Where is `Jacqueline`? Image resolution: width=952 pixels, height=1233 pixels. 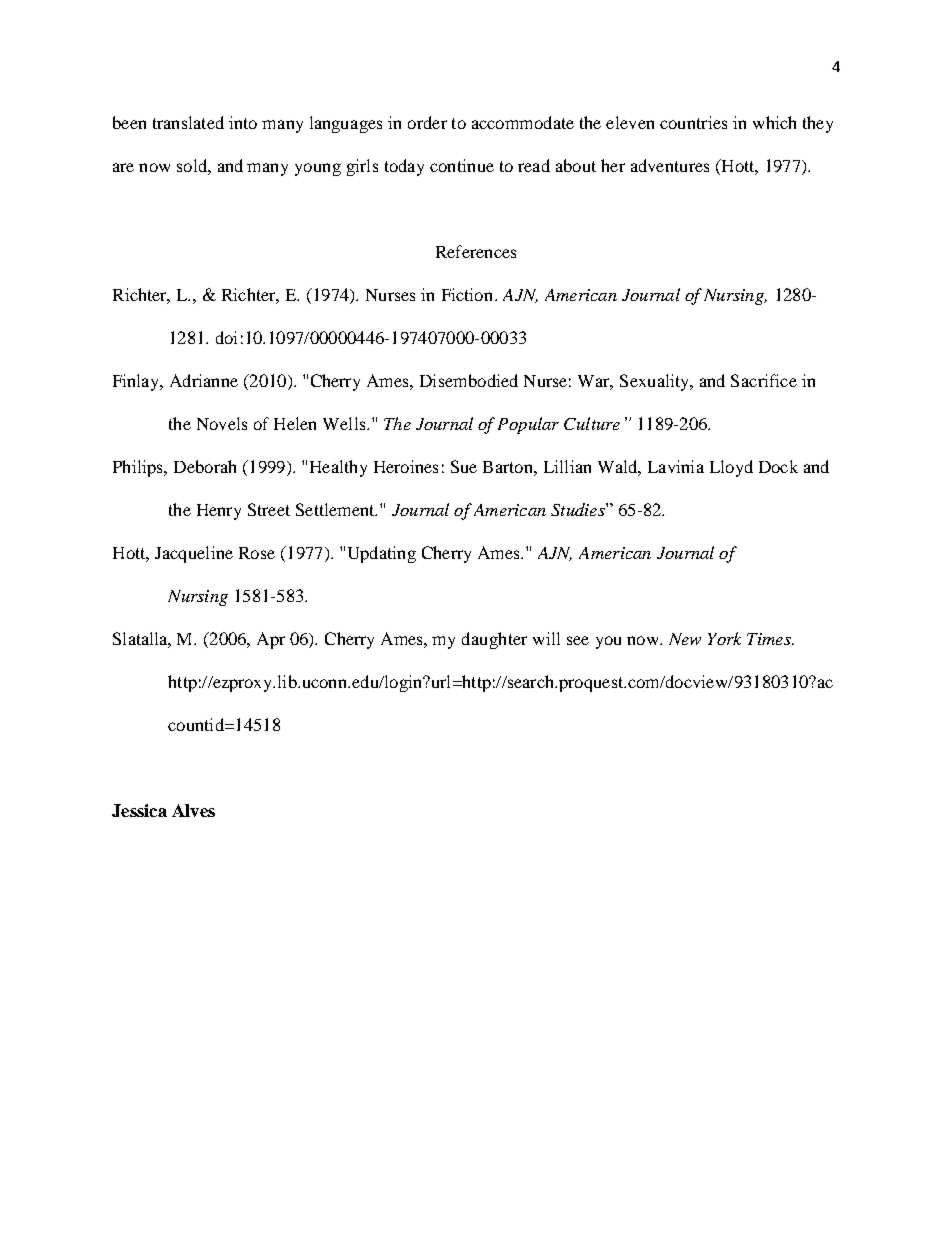 Jacqueline is located at coordinates (194, 554).
